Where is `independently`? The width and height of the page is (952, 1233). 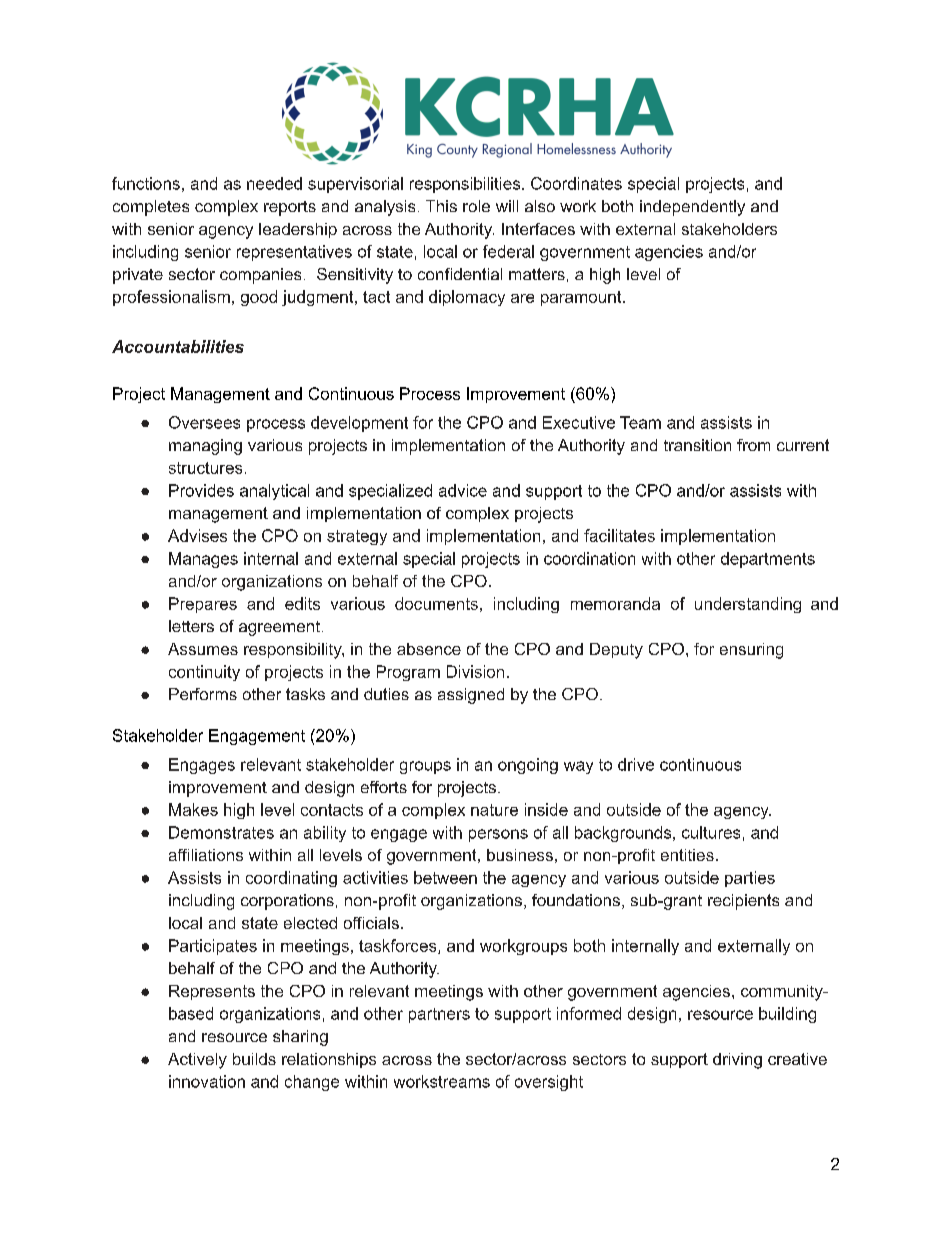 independently is located at coordinates (692, 208).
